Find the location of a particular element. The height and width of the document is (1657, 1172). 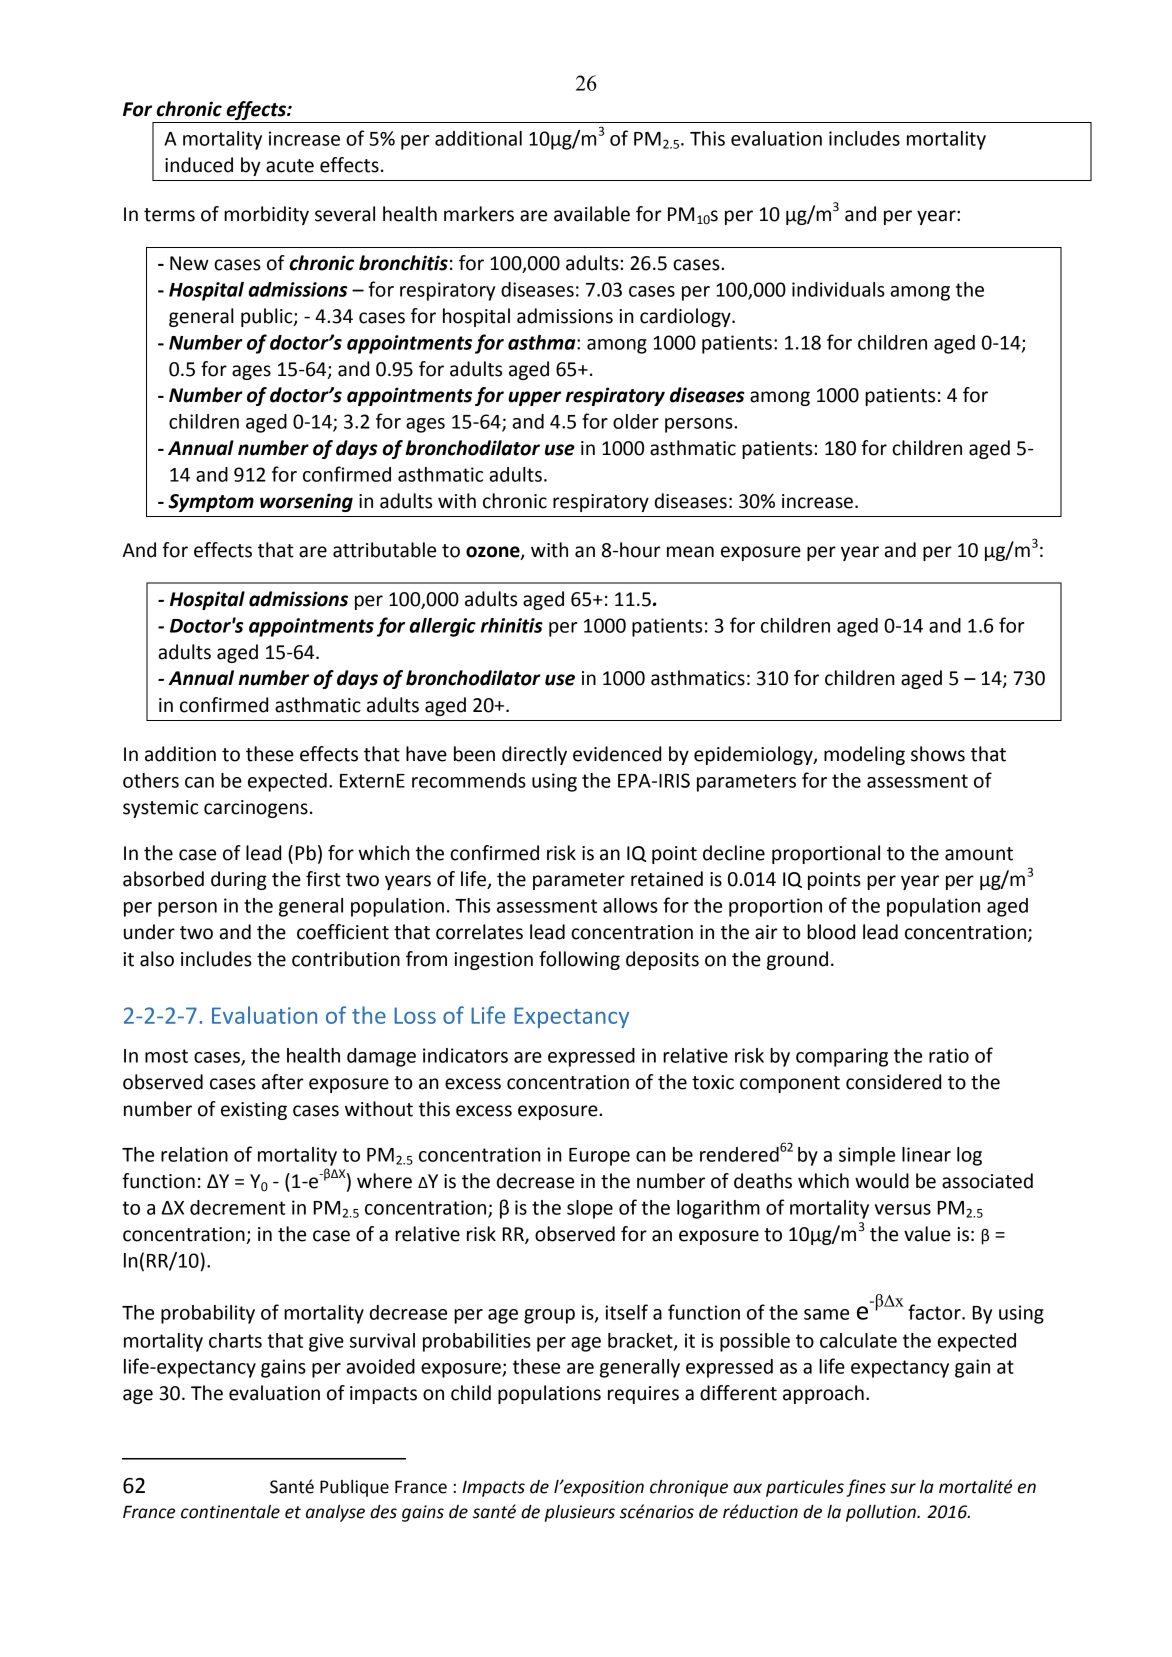

requires is located at coordinates (643, 1395).
